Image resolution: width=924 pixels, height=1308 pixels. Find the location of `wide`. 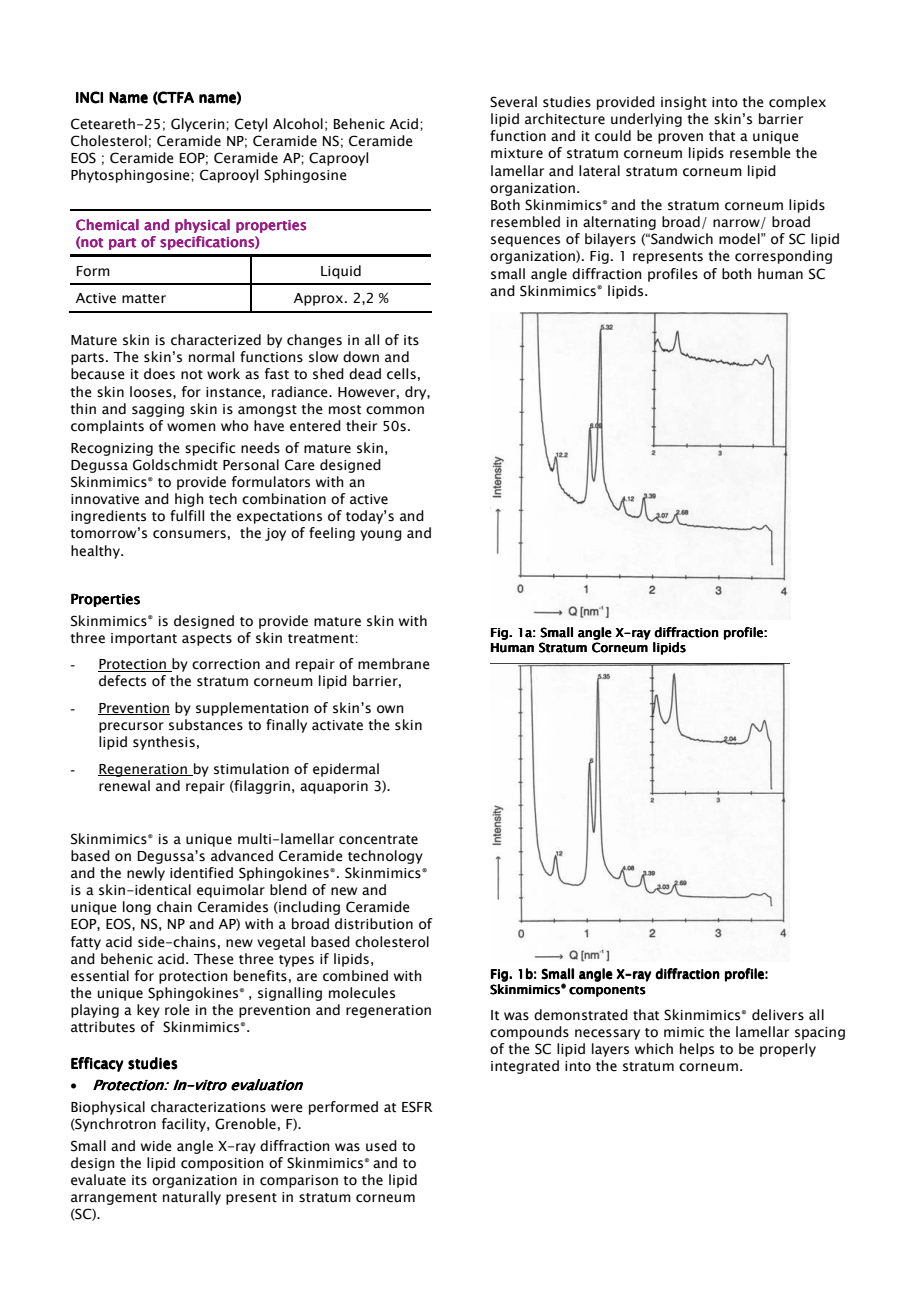

wide is located at coordinates (156, 1146).
